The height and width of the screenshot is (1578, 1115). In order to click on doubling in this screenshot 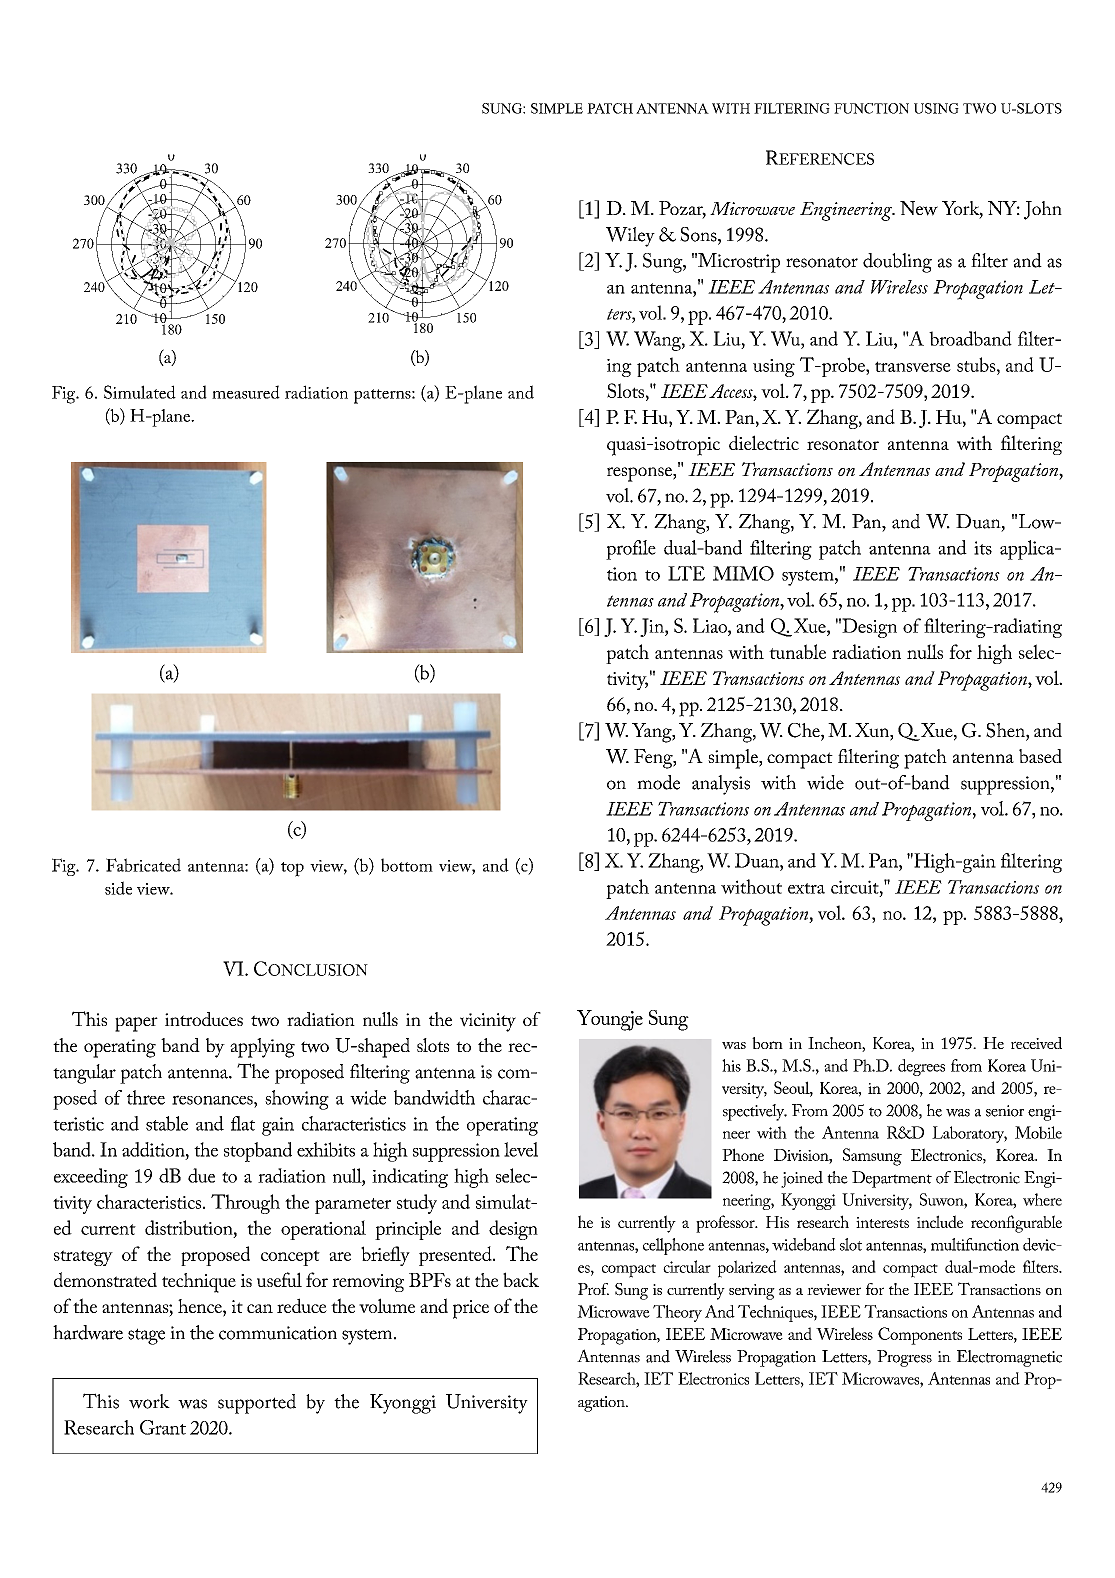, I will do `click(897, 263)`.
